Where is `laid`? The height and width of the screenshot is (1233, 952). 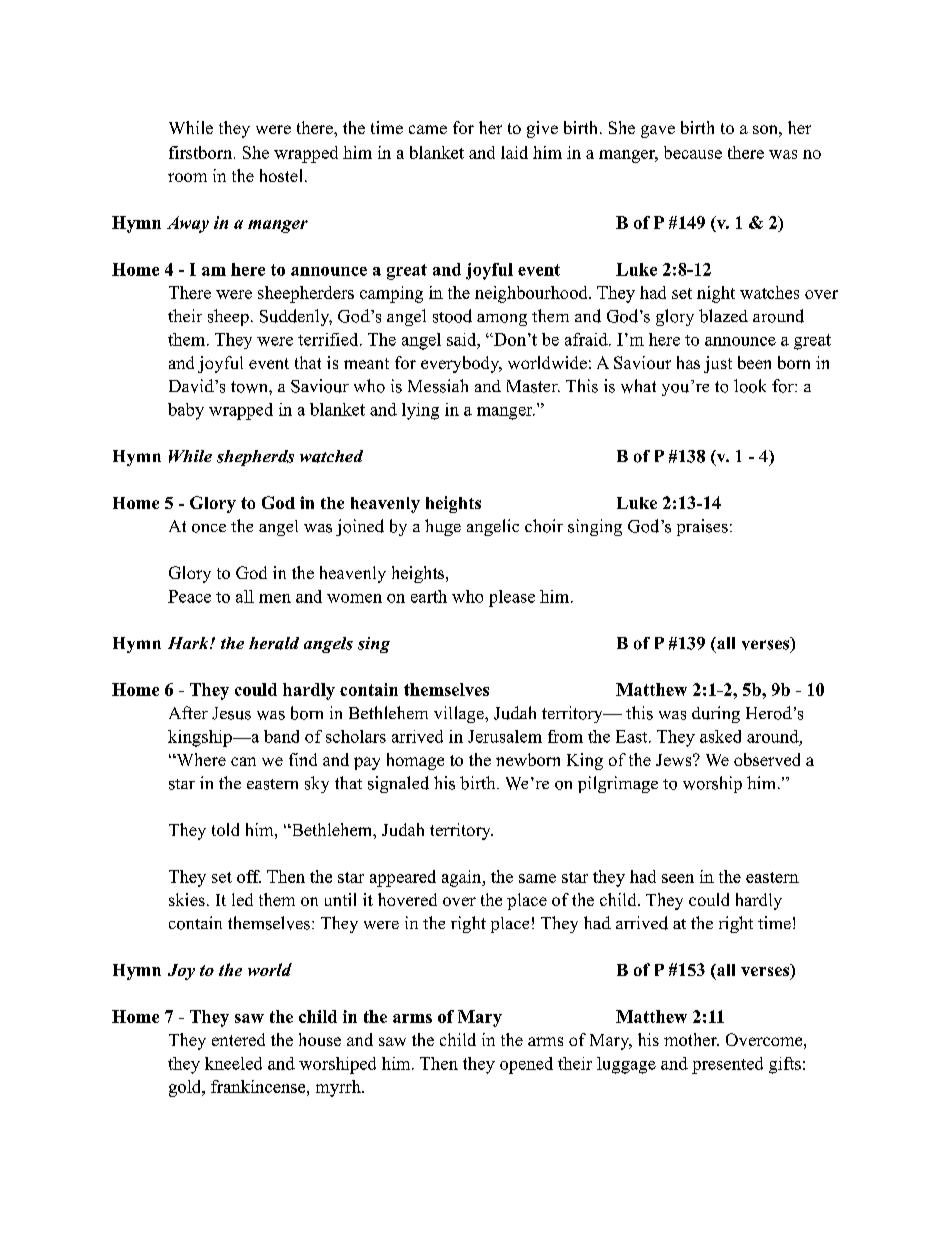
laid is located at coordinates (514, 152).
